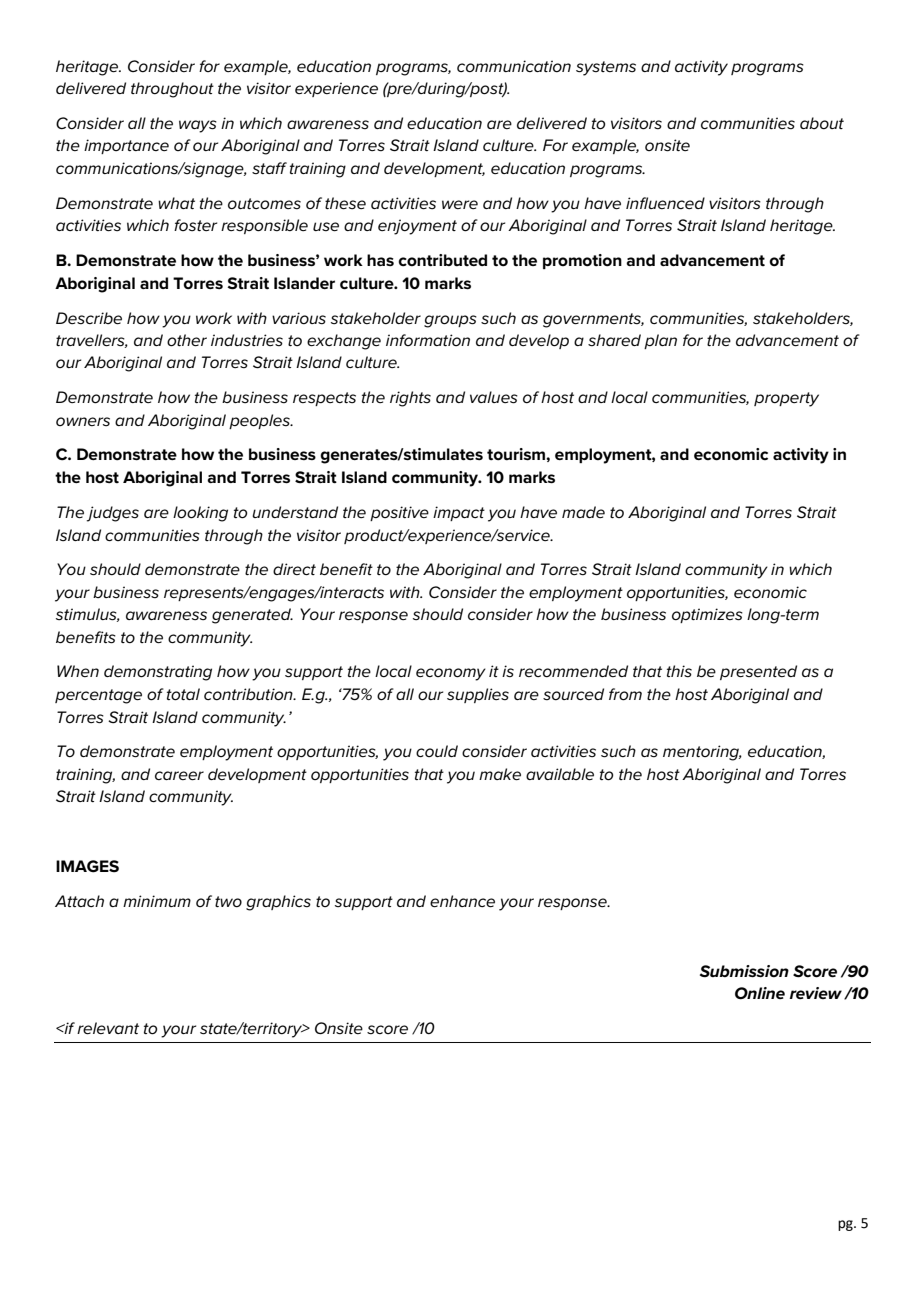 The height and width of the screenshot is (1308, 924). I want to click on total, so click(183, 694).
